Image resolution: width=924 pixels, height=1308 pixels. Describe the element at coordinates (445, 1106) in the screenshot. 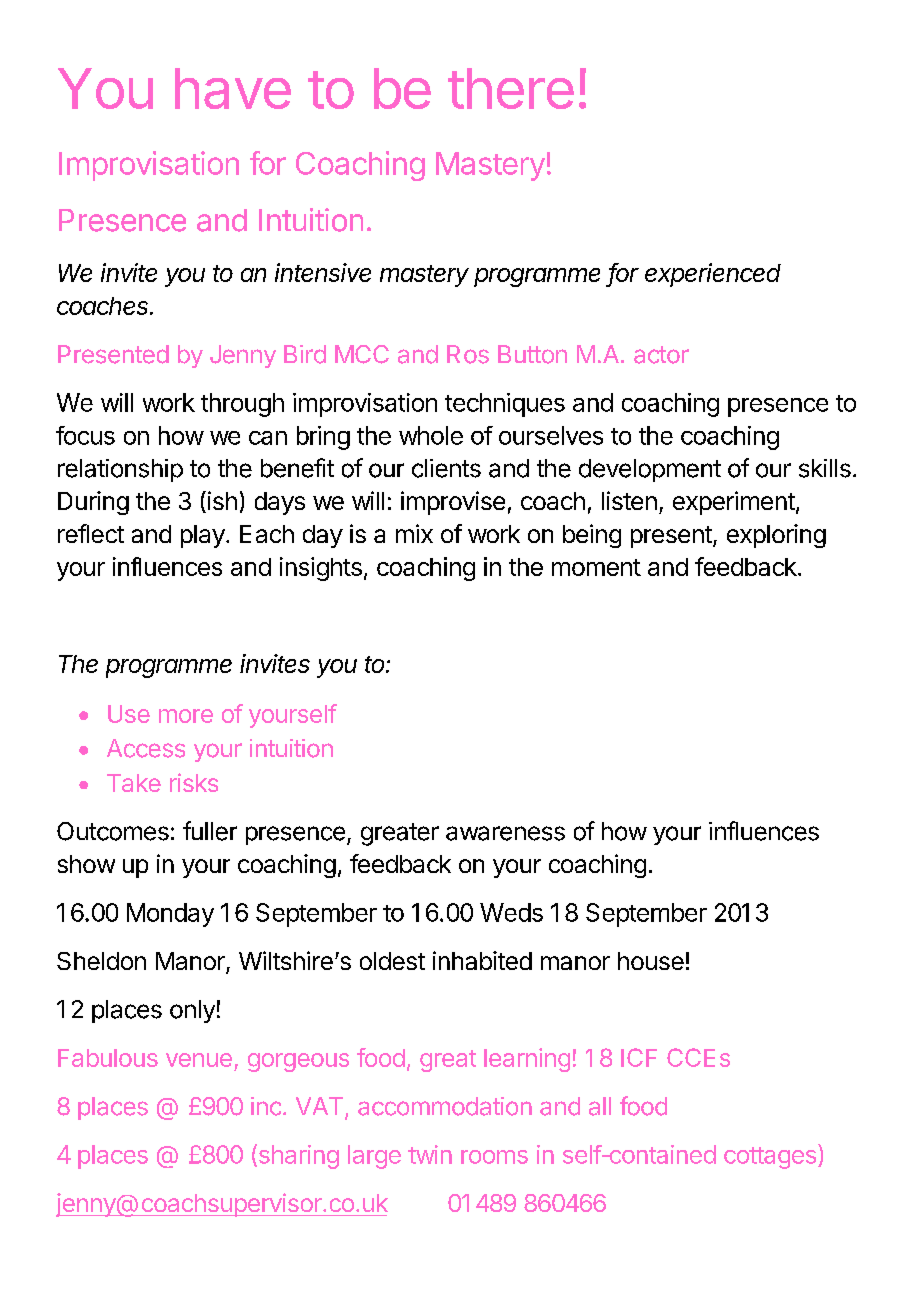

I see `accommodation` at that location.
